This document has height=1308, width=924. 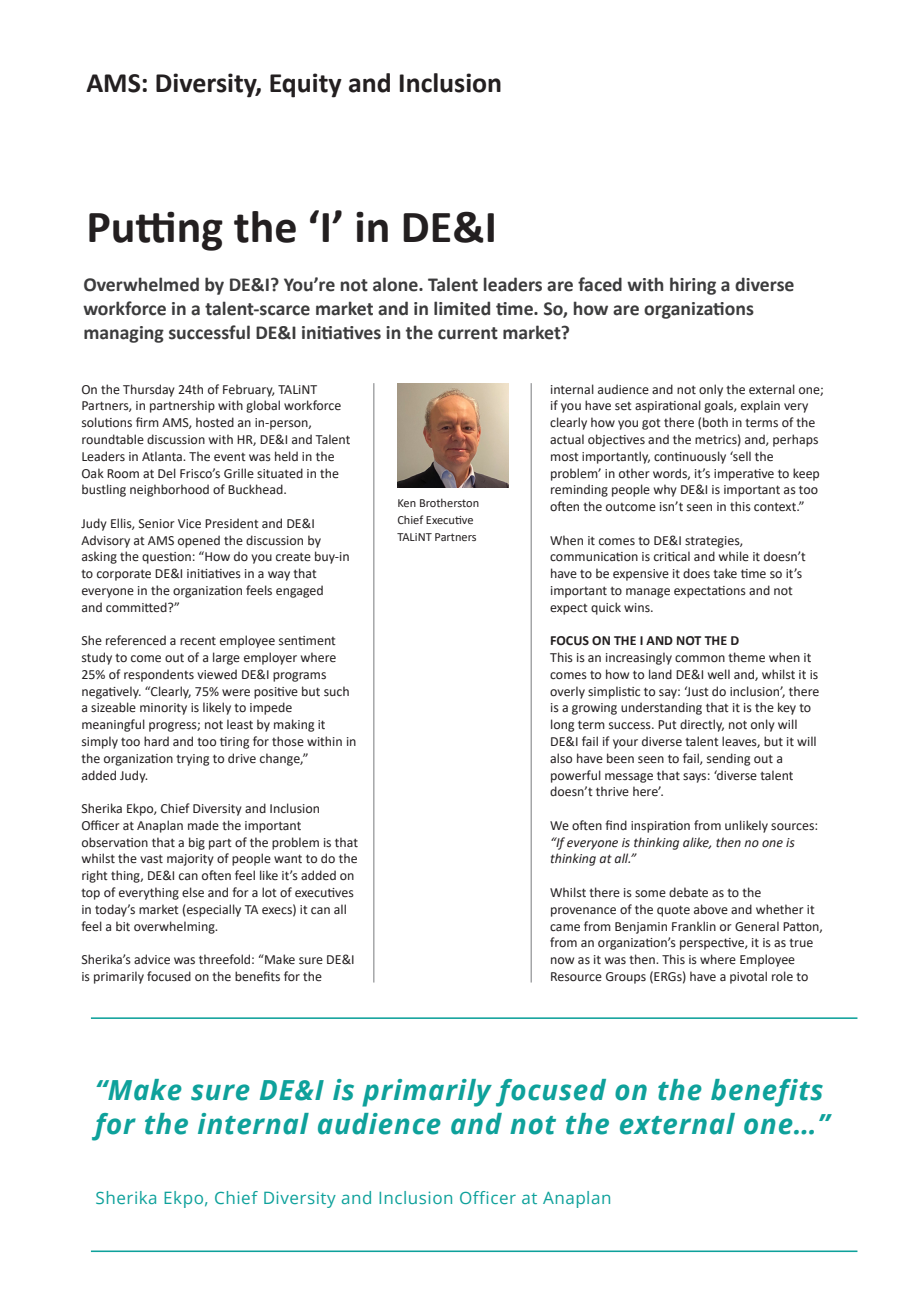 What do you see at coordinates (562, 960) in the document?
I see `now` at bounding box center [562, 960].
